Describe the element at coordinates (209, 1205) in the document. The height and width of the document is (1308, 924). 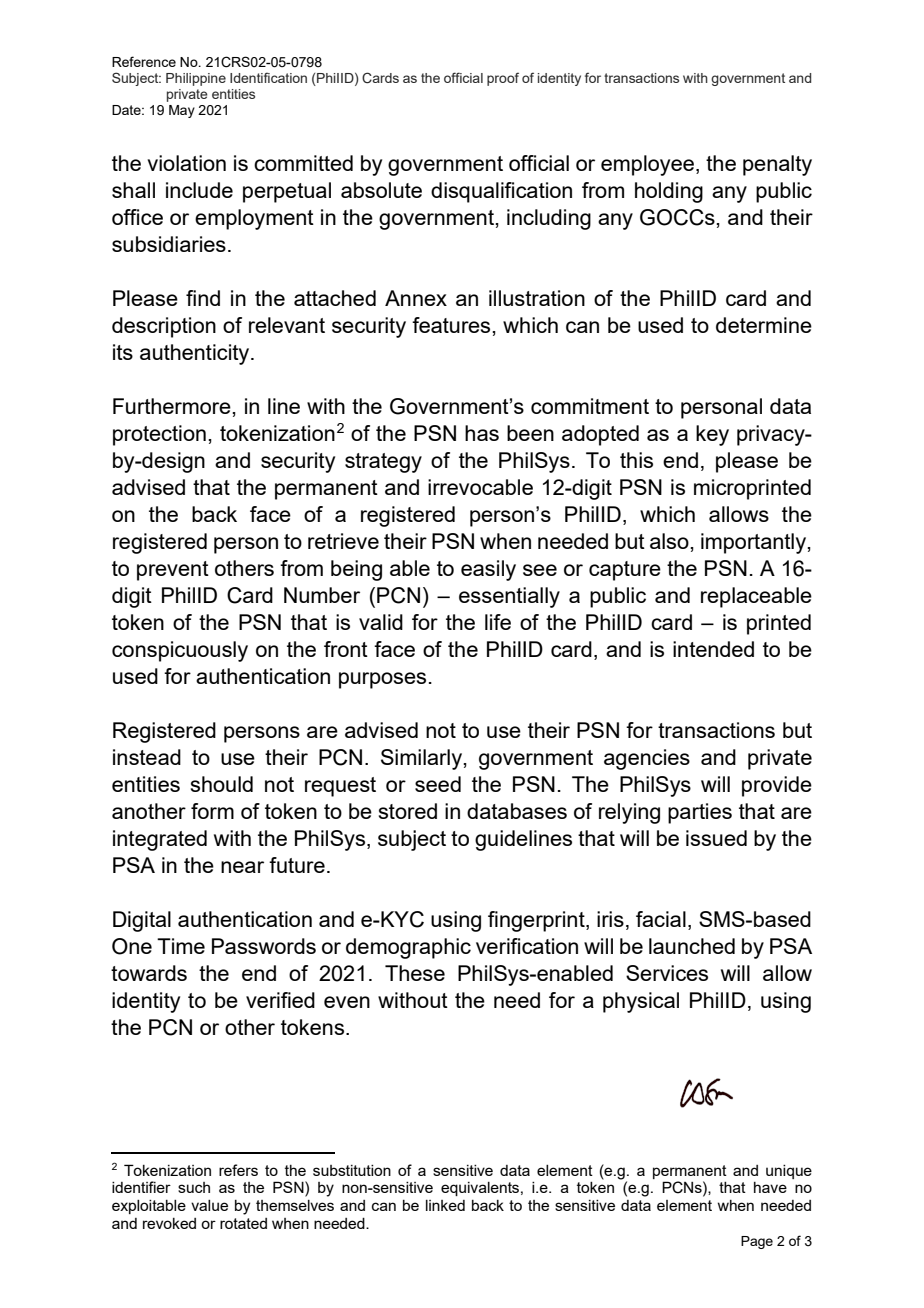
I see `value` at that location.
